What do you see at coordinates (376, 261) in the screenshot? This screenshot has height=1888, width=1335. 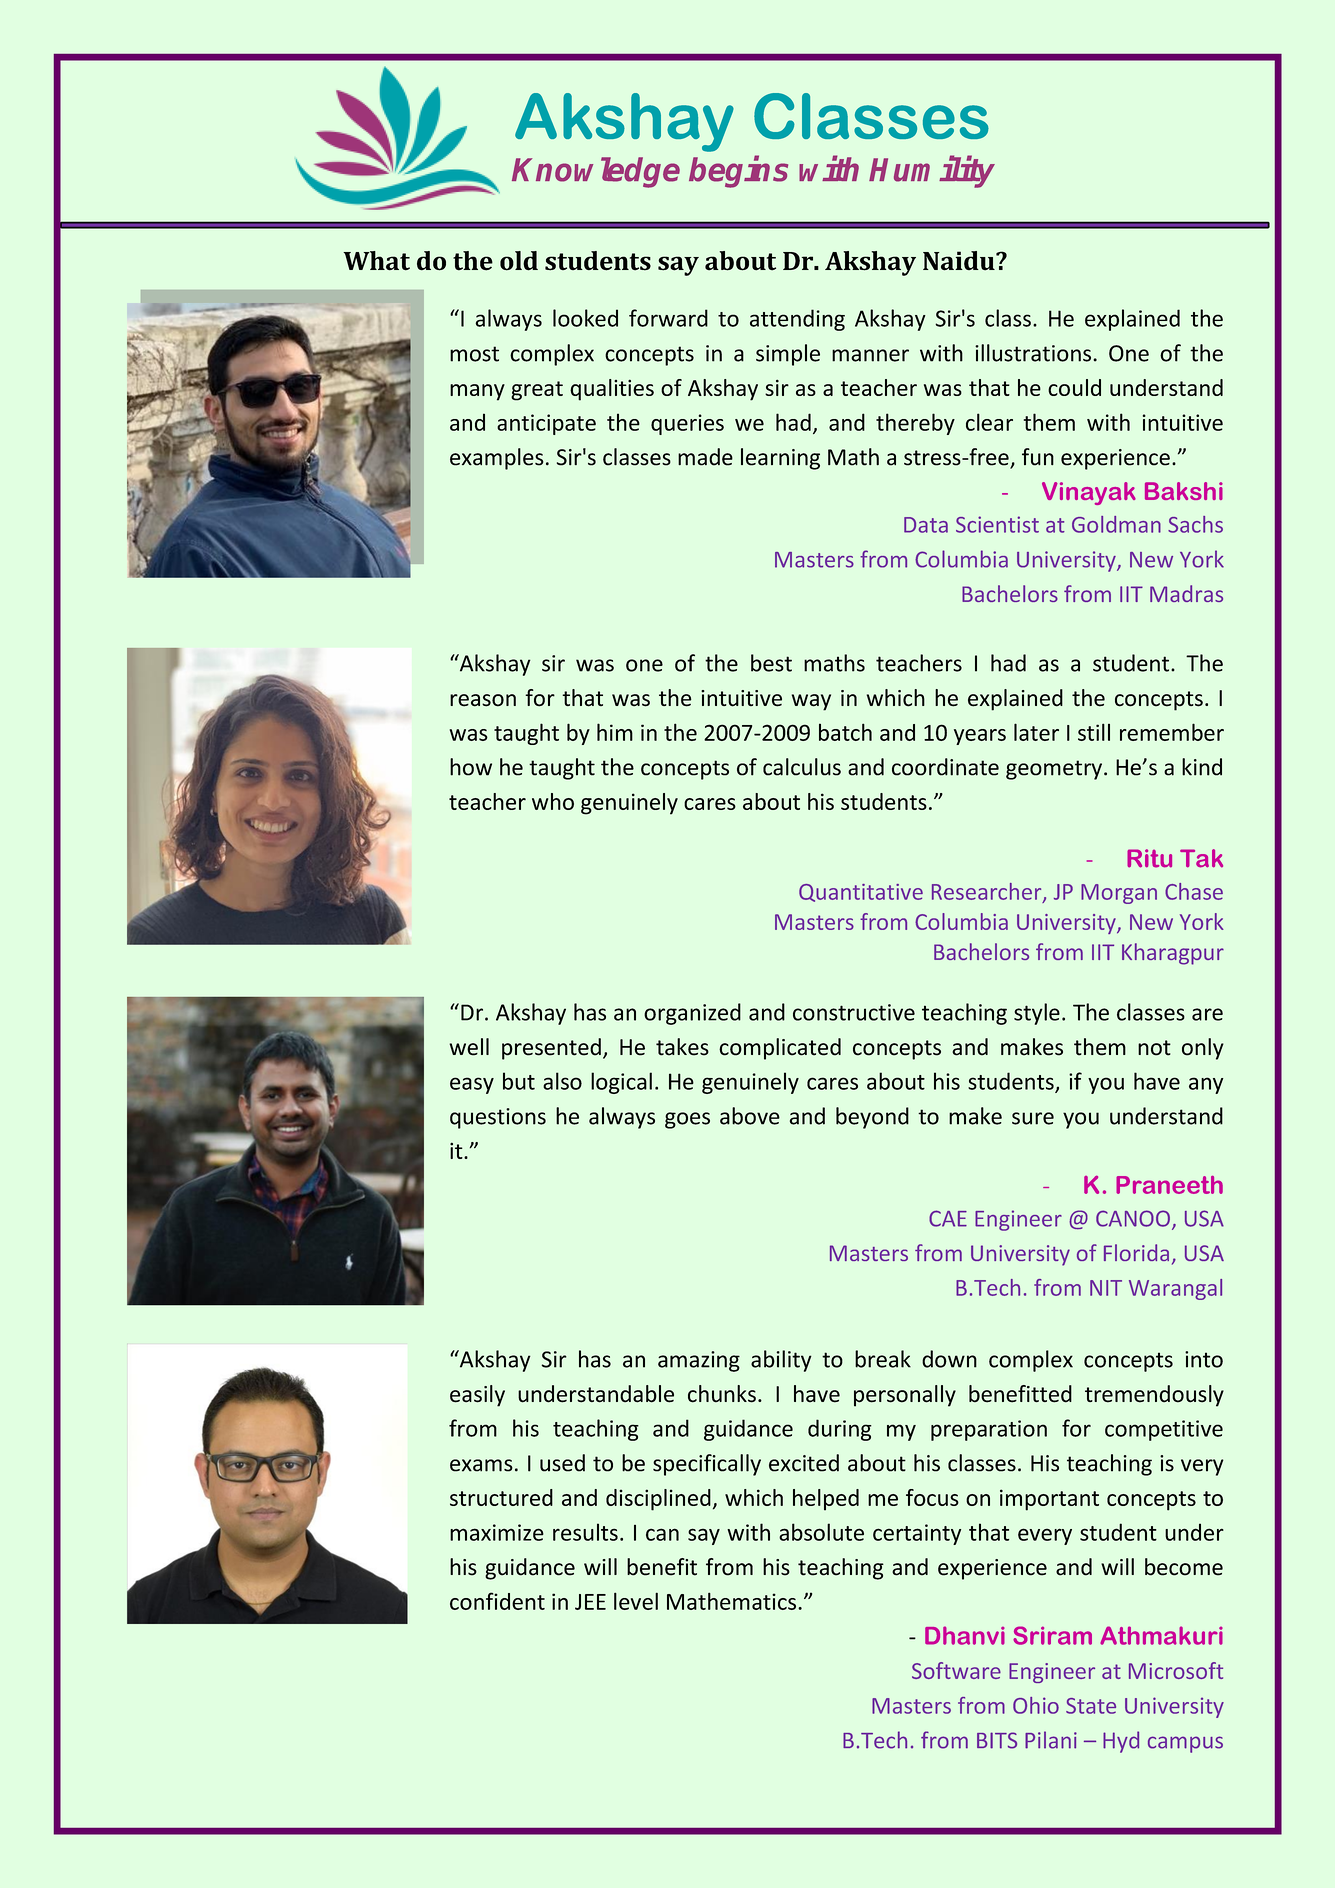 I see `What` at bounding box center [376, 261].
